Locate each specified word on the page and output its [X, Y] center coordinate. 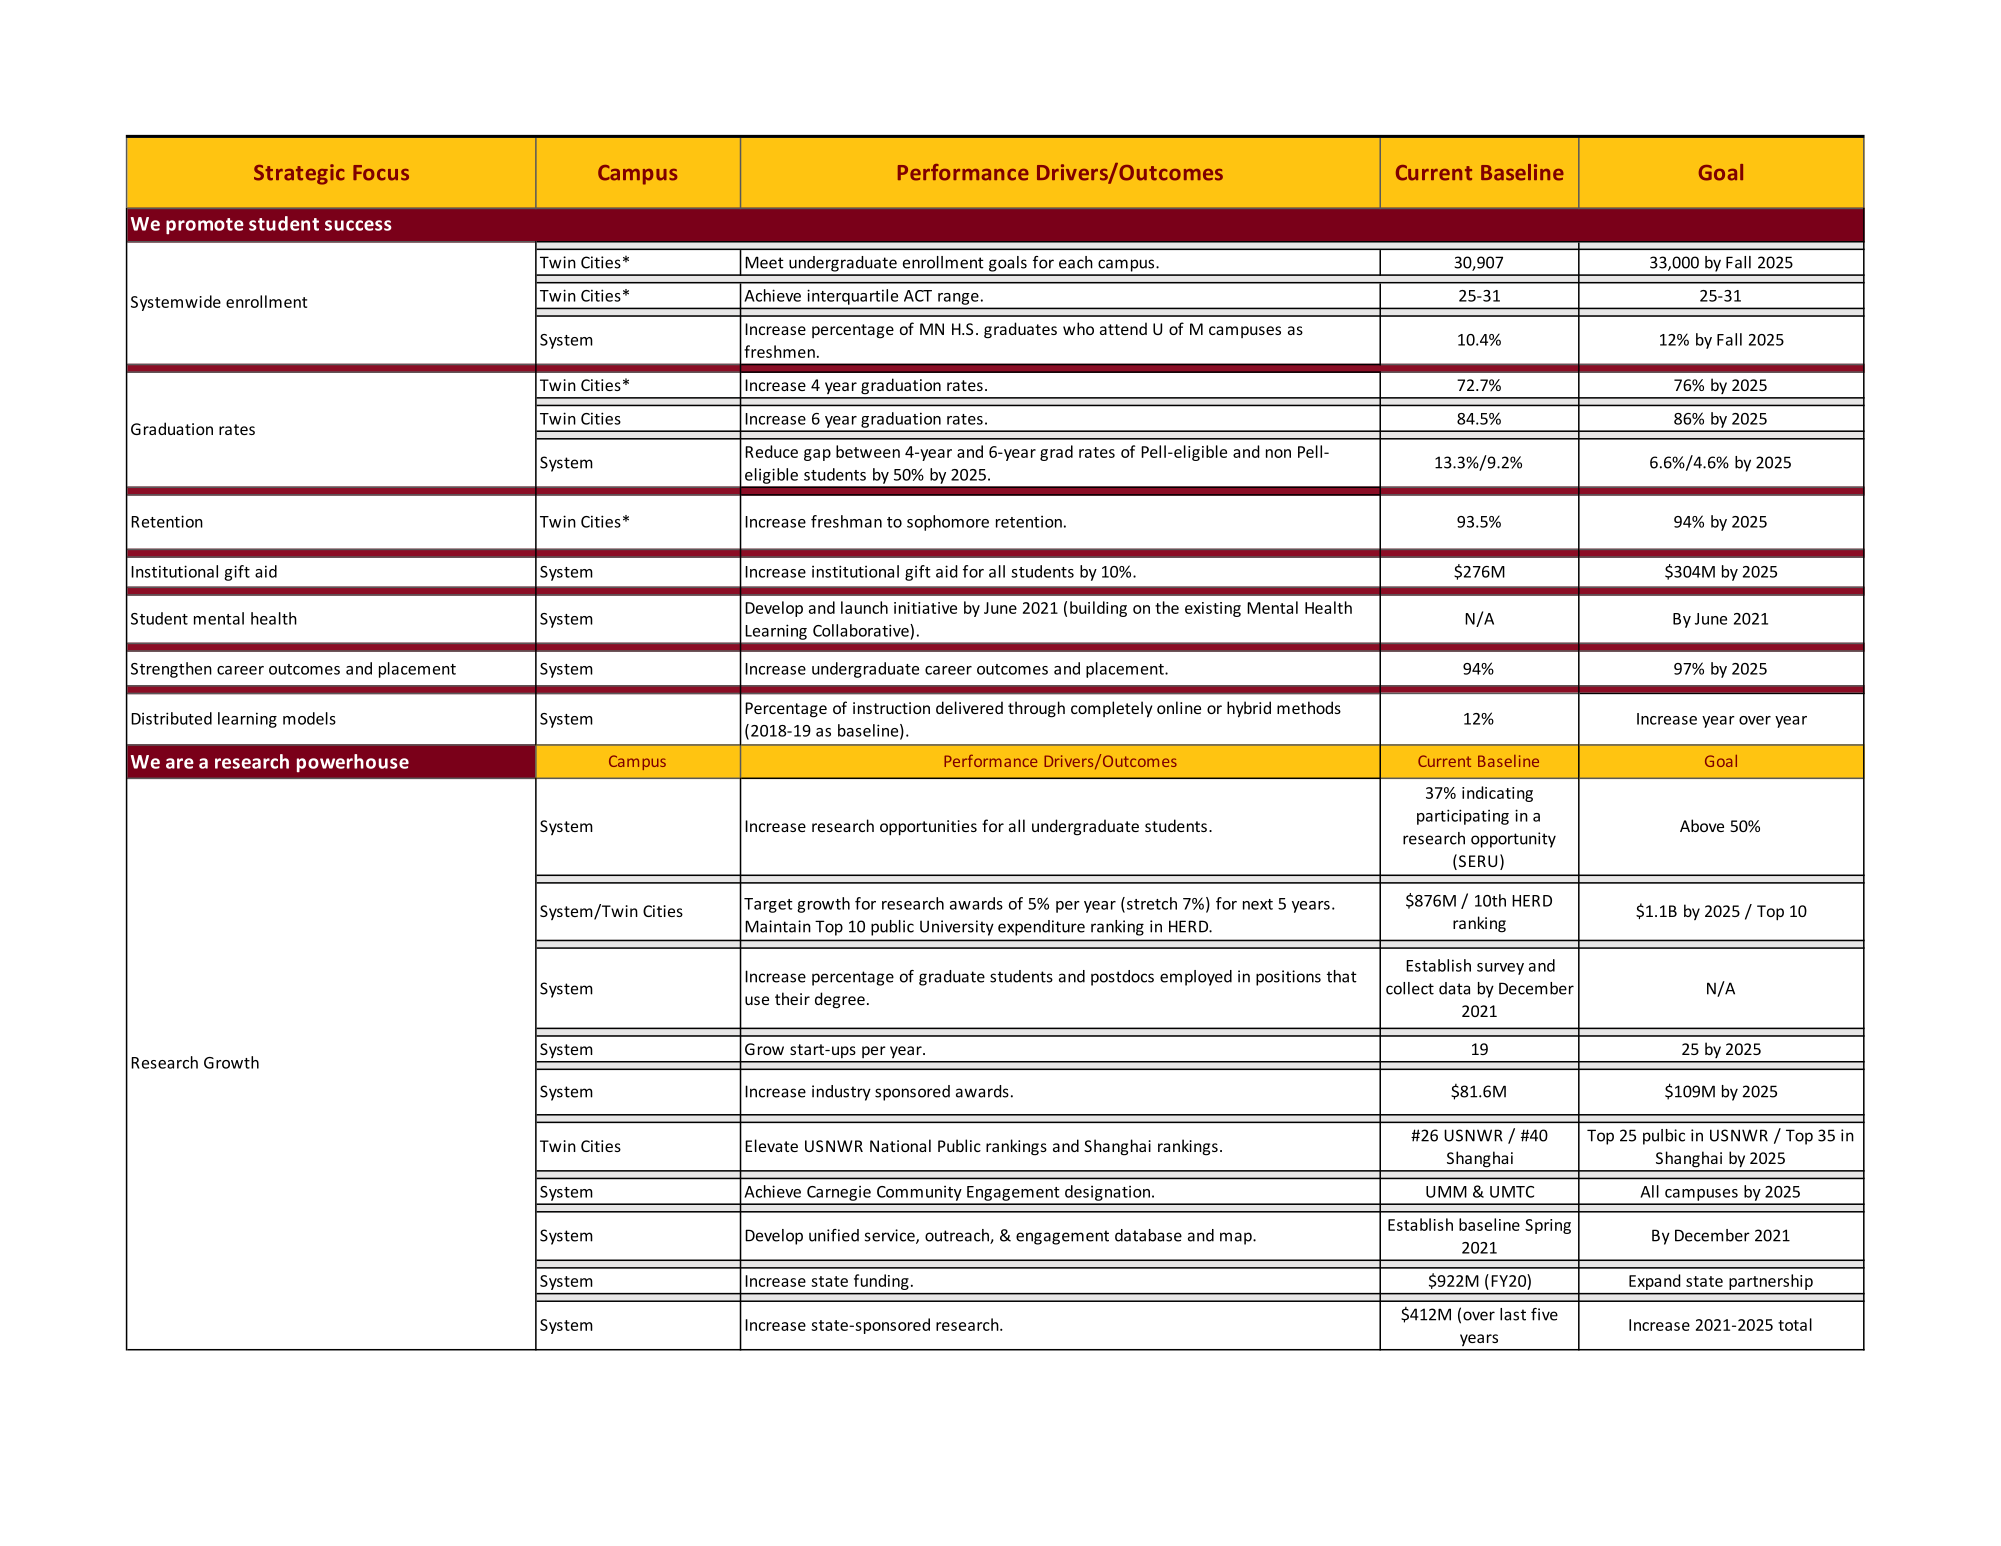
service [891, 1236]
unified [834, 1235]
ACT [918, 296]
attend [1123, 328]
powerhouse [353, 763]
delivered [969, 707]
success [358, 225]
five [1544, 1314]
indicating [1497, 794]
